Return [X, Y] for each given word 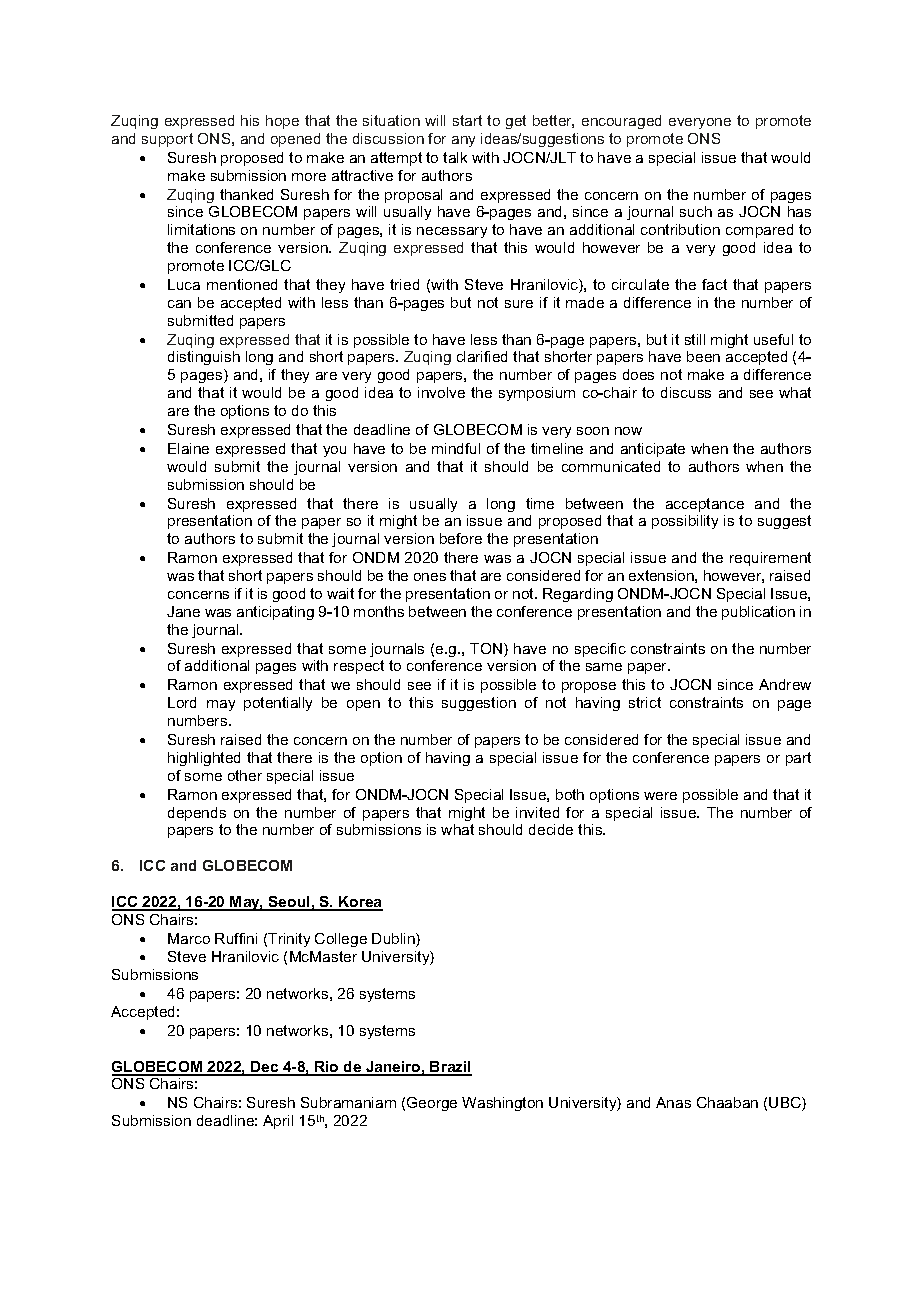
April [278, 1122]
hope [282, 122]
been [703, 356]
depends [197, 814]
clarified [482, 356]
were [660, 796]
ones [430, 577]
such [696, 211]
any [463, 141]
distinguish [204, 358]
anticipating [275, 613]
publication [758, 613]
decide [551, 829]
